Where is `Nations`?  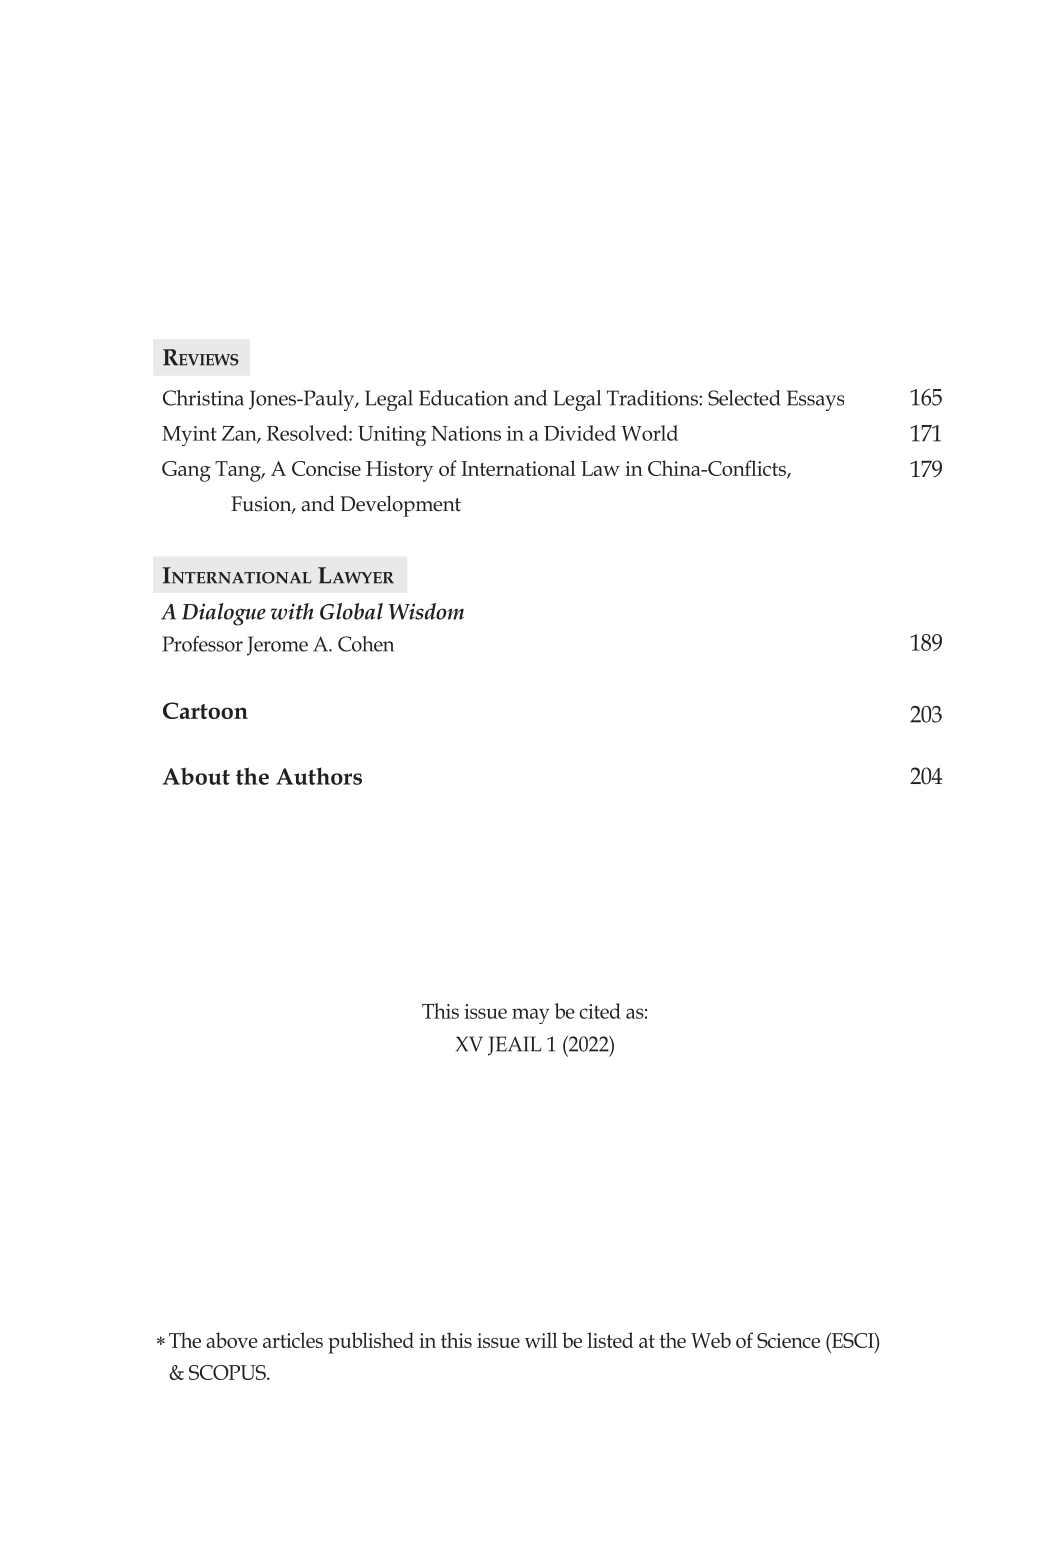 Nations is located at coordinates (466, 433).
